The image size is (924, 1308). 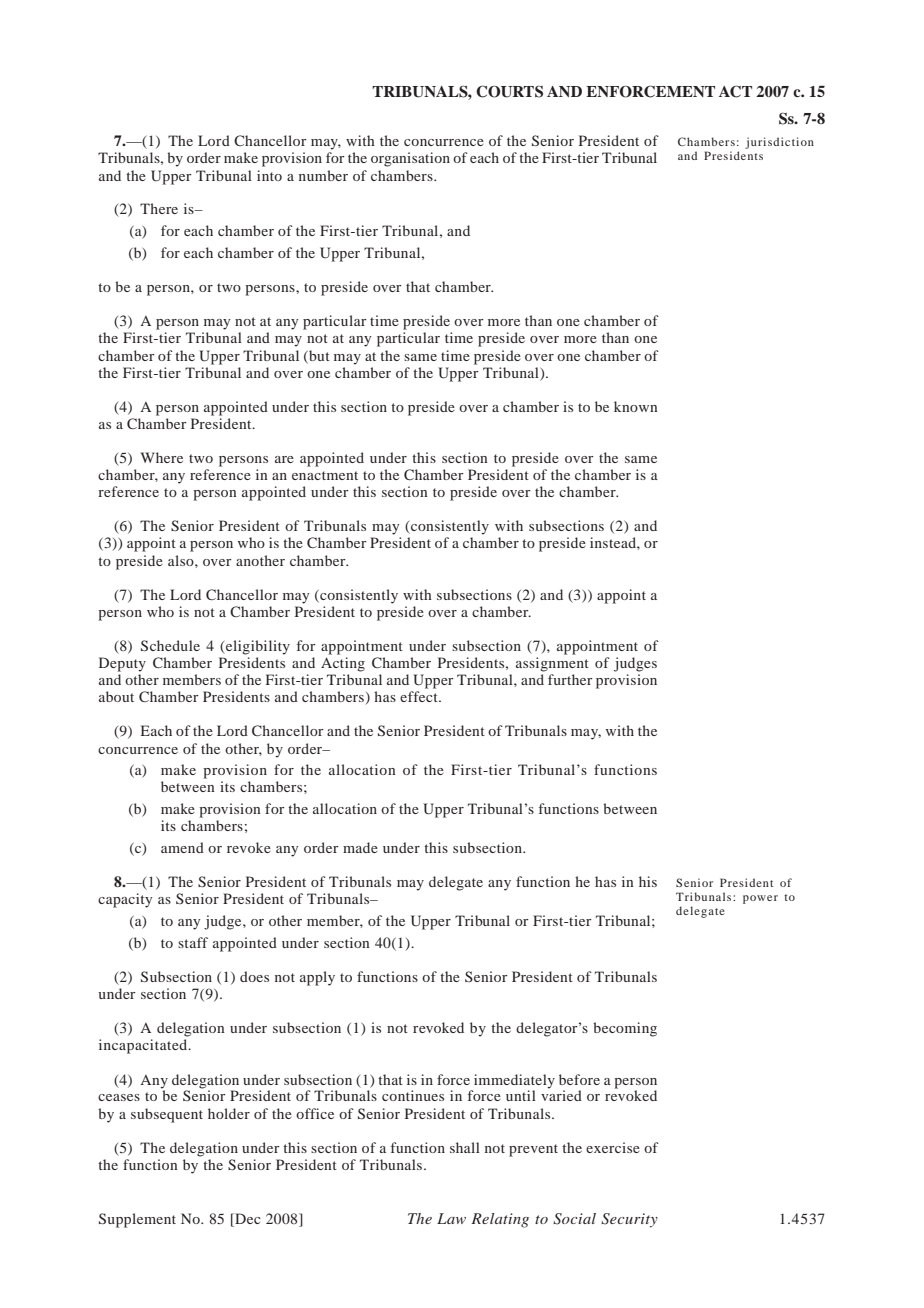 I want to click on Dec, so click(x=247, y=1220).
